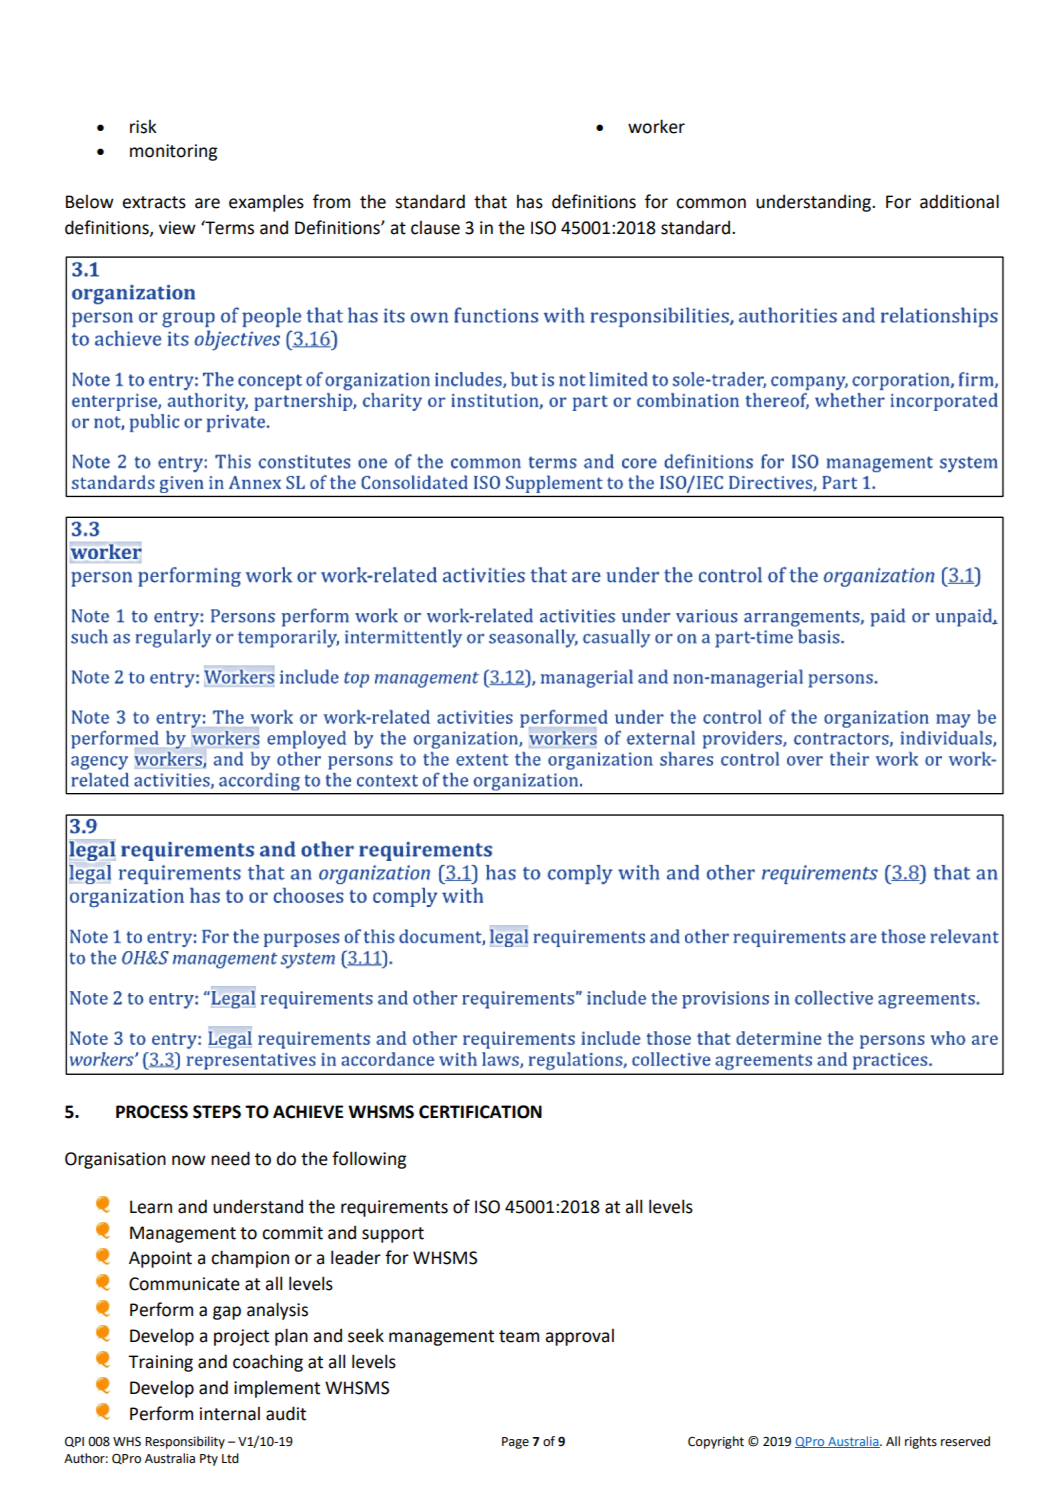 The width and height of the page is (1064, 1505). Describe the element at coordinates (530, 201) in the page. I see `has` at that location.
